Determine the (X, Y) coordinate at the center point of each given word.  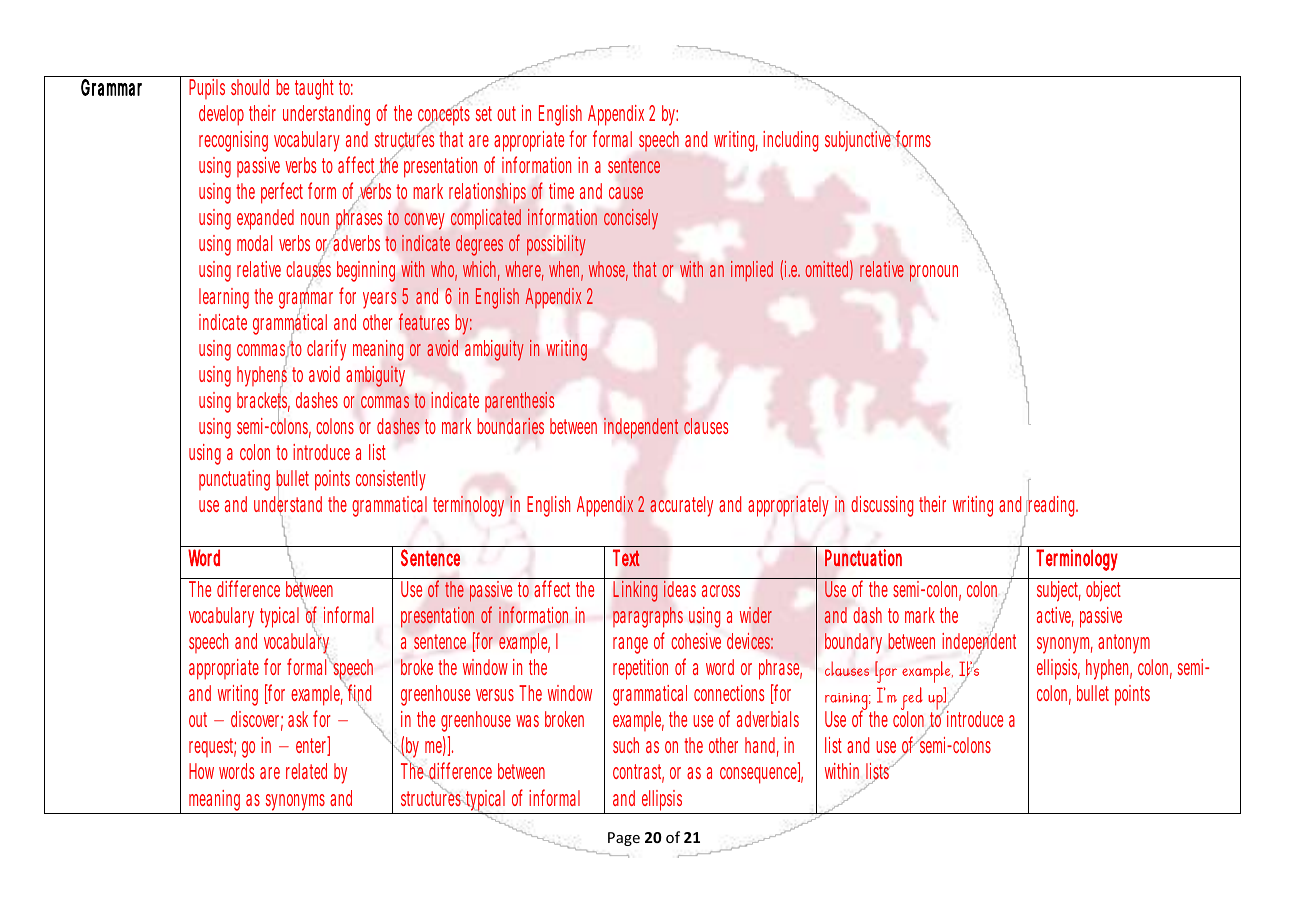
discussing (882, 506)
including (790, 141)
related (306, 771)
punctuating (234, 480)
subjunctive (858, 140)
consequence (758, 775)
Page (624, 839)
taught (314, 89)
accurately (681, 506)
